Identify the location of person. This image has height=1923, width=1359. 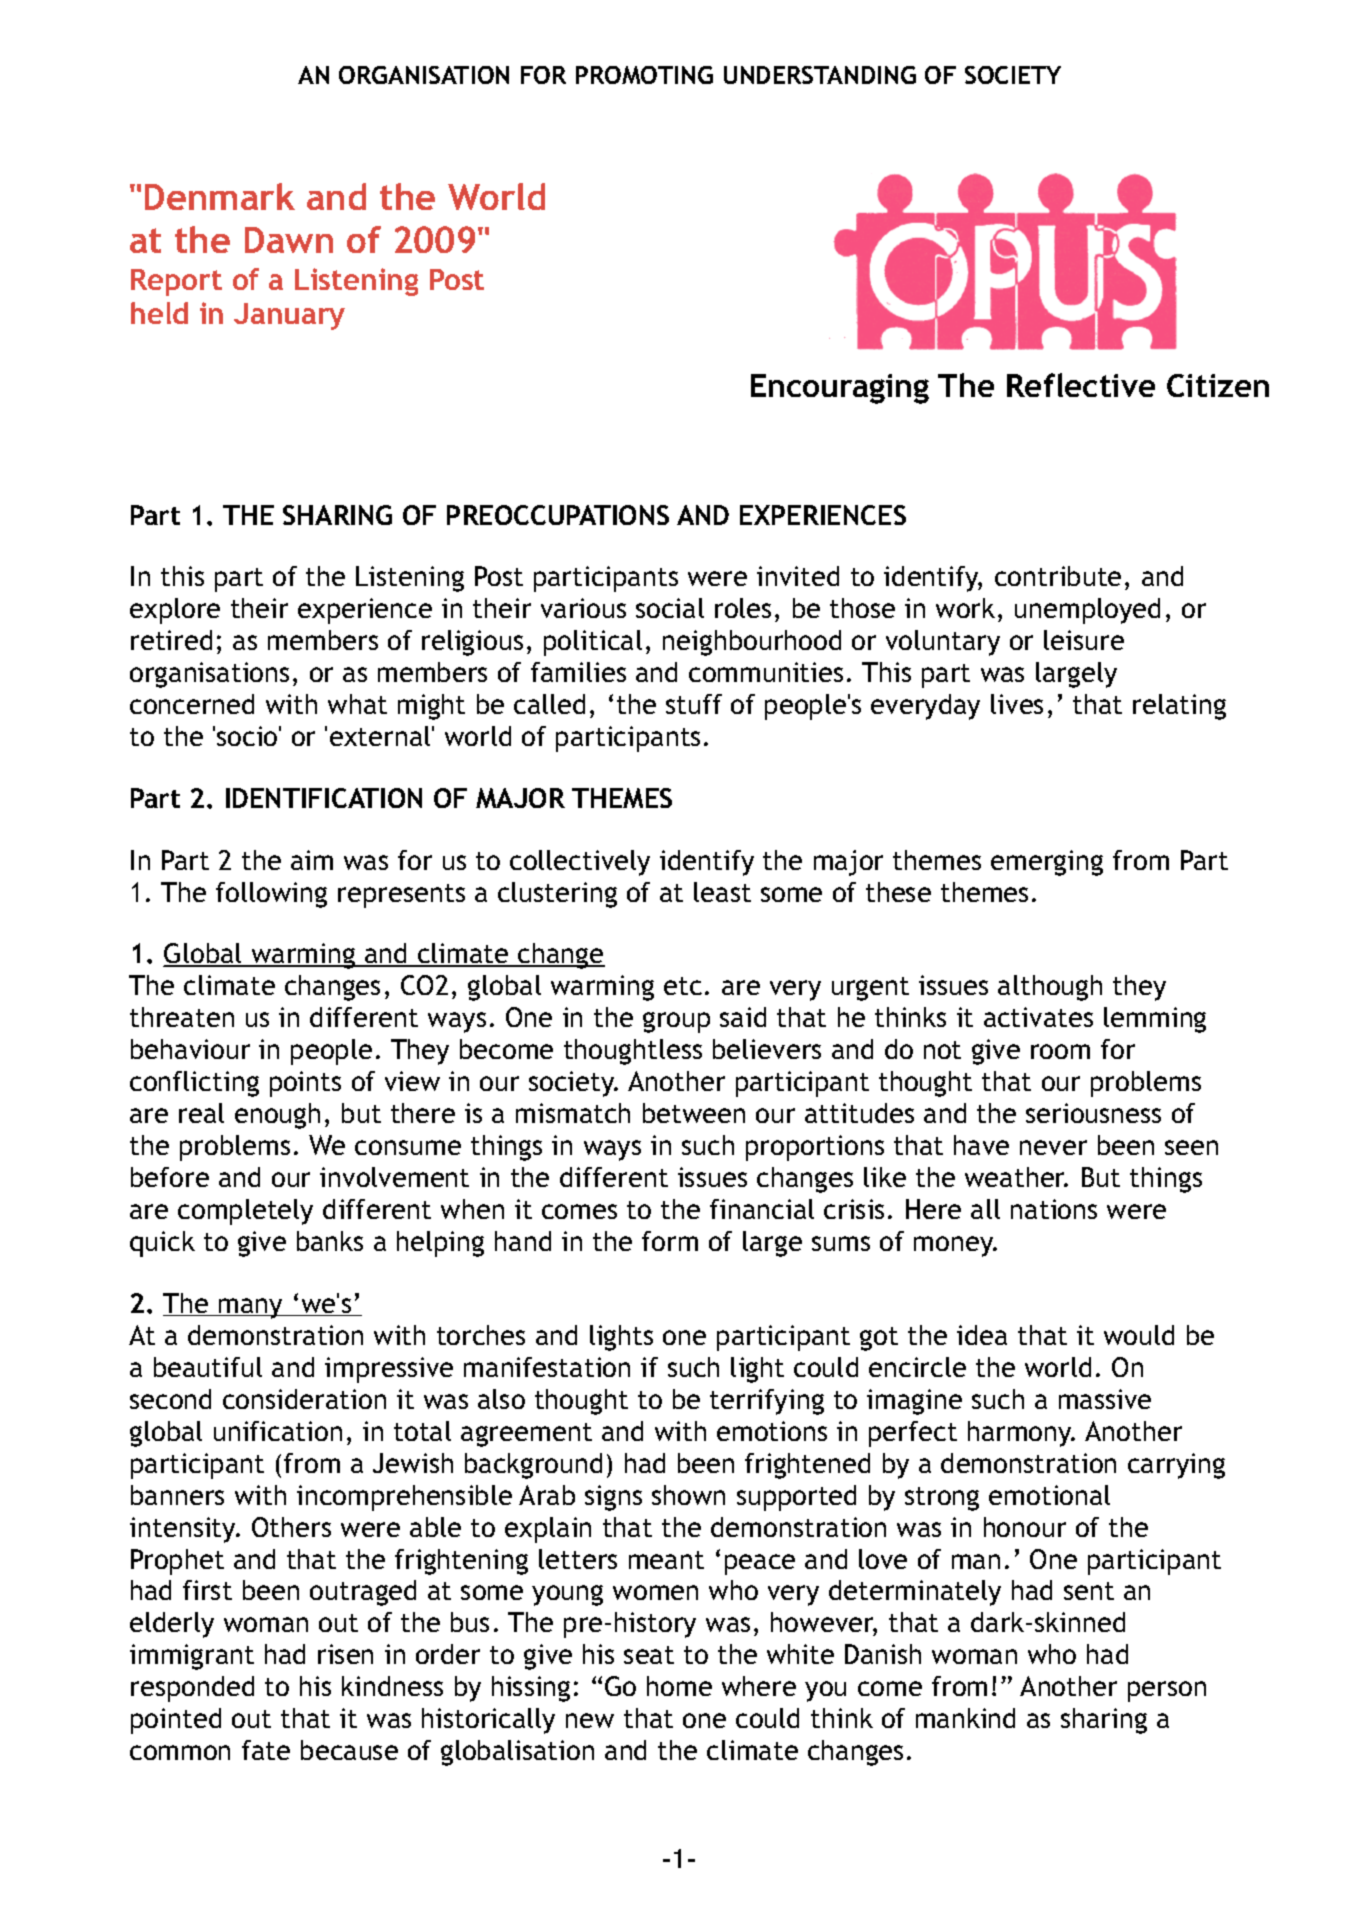
(1167, 1691).
